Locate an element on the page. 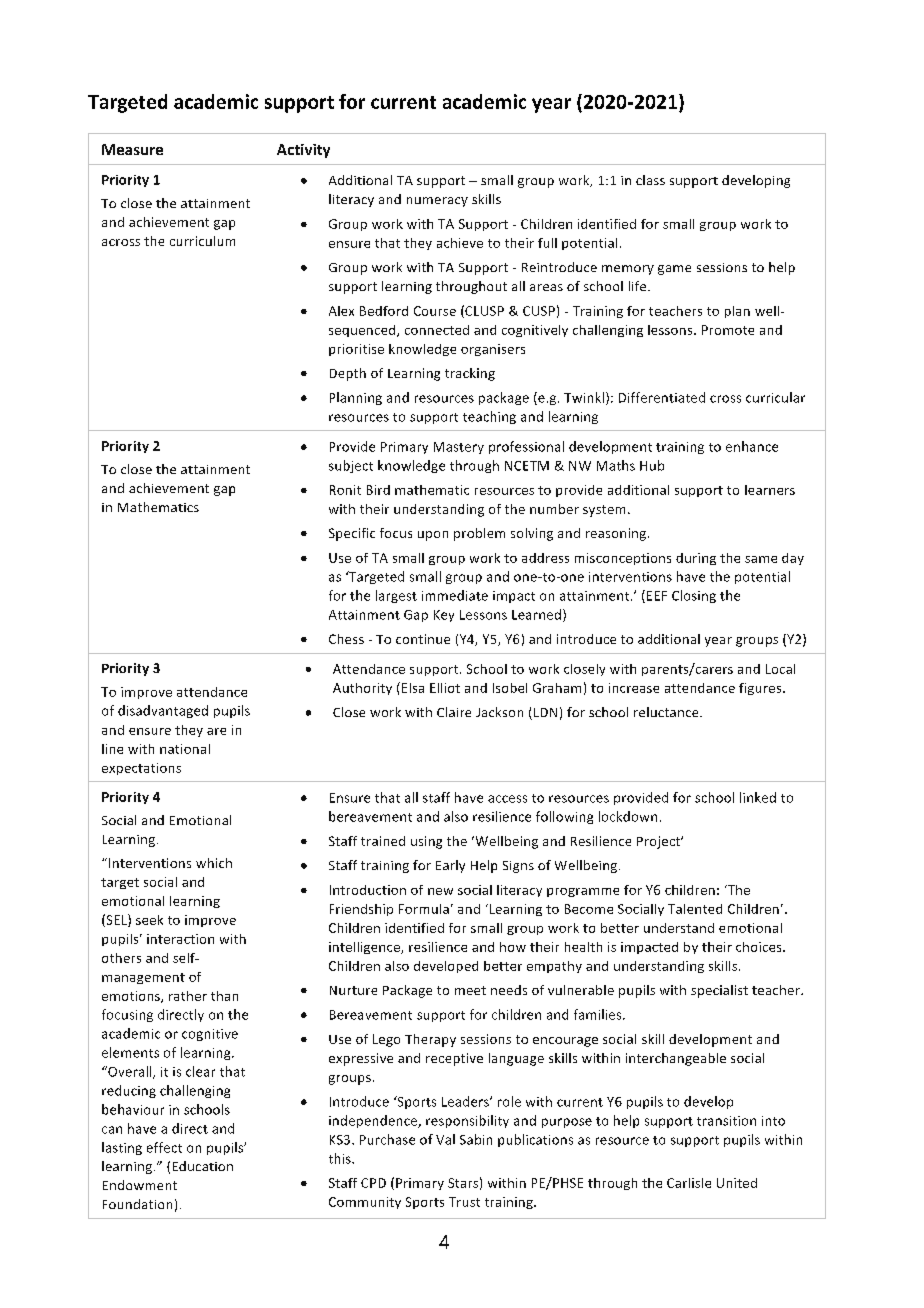 Image resolution: width=924 pixels, height=1308 pixels. Elliot is located at coordinates (445, 688).
